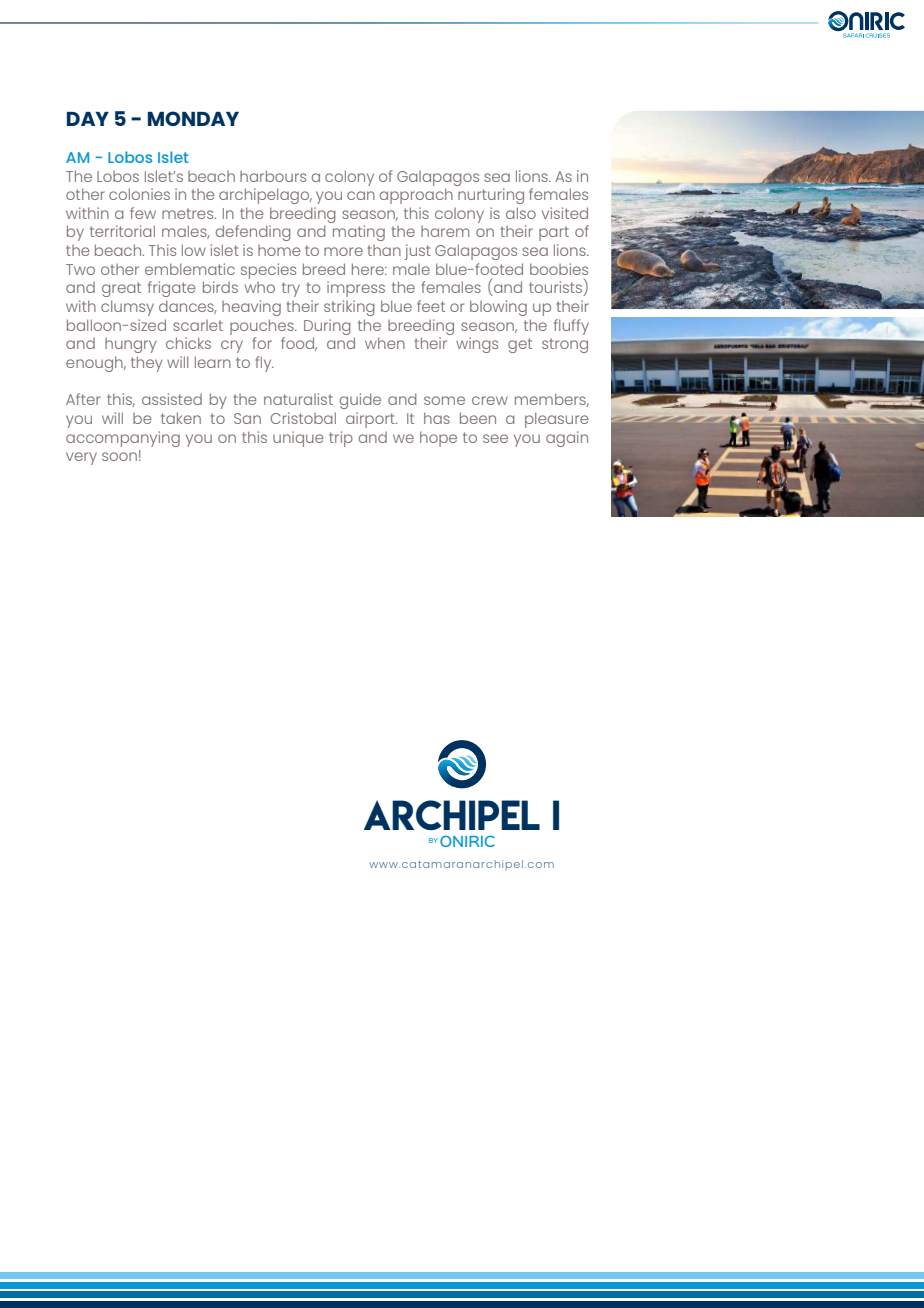 Image resolution: width=924 pixels, height=1308 pixels. Describe the element at coordinates (119, 456) in the page. I see `soon` at that location.
